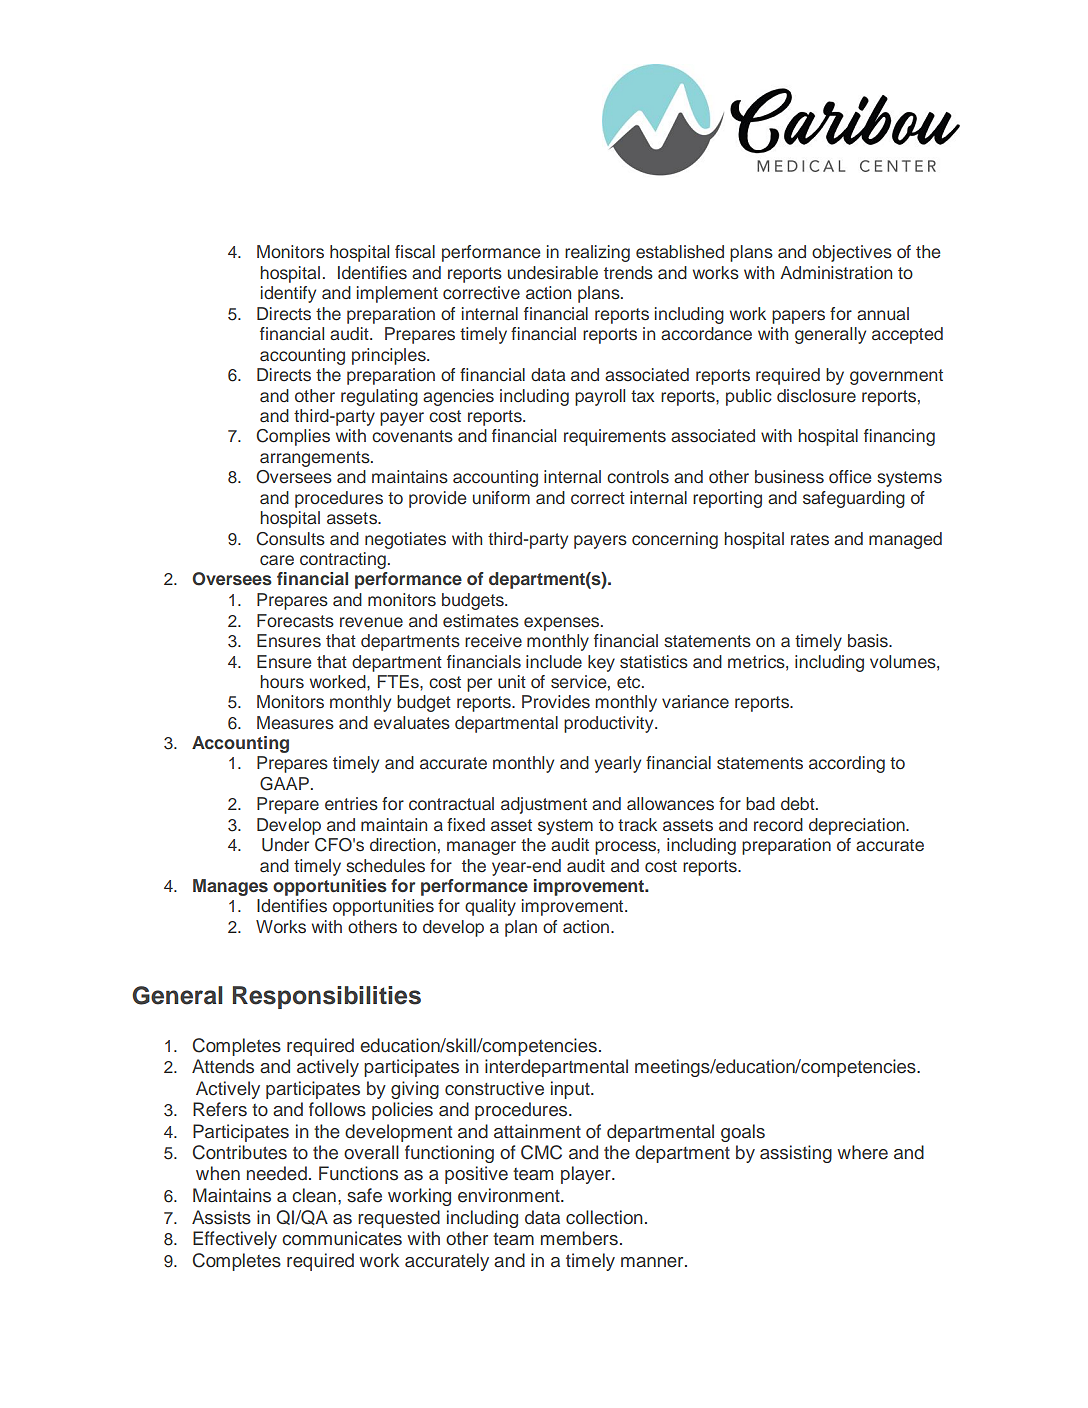  I want to click on Administration, so click(836, 273).
